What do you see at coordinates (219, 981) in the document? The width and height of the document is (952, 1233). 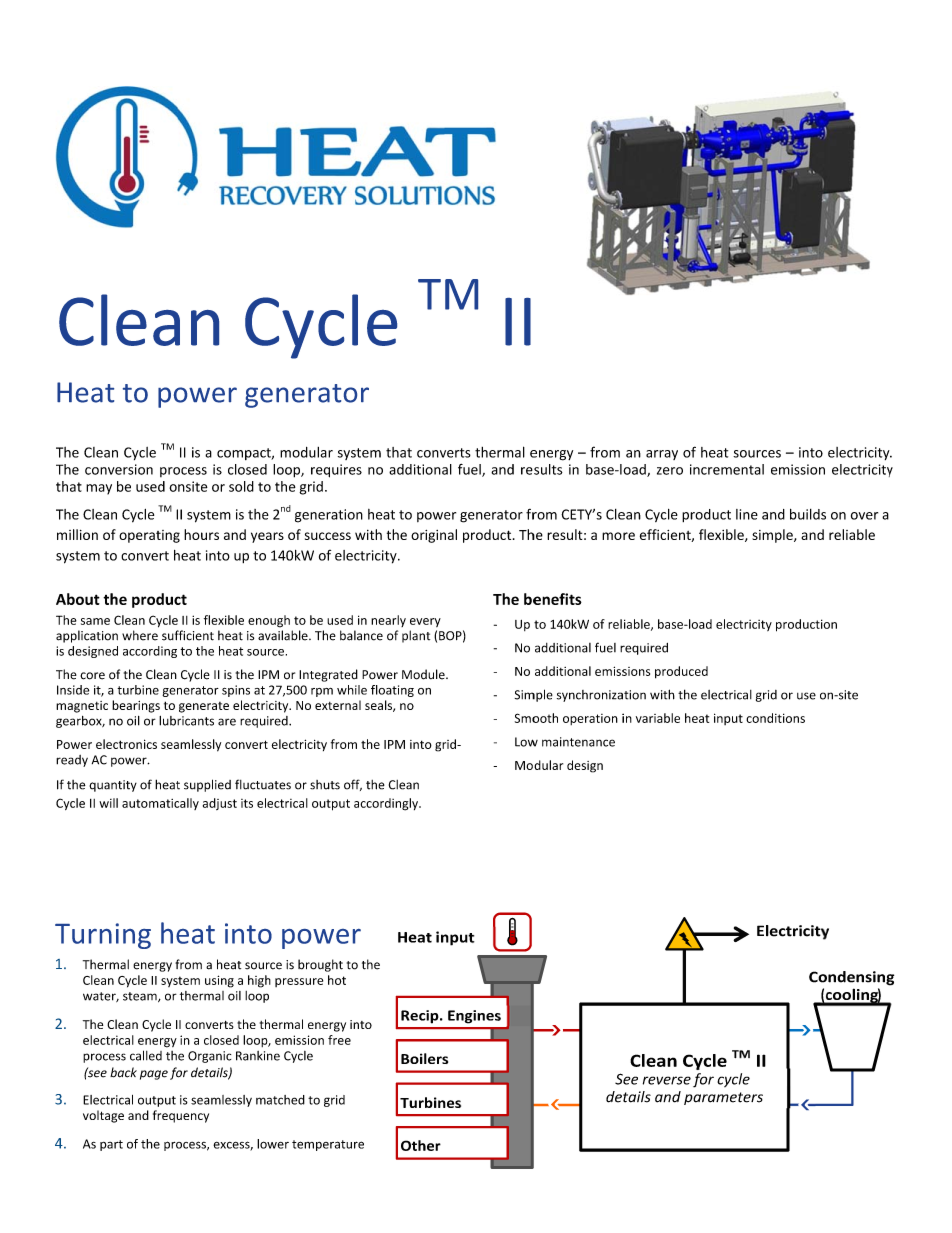 I see `using` at bounding box center [219, 981].
